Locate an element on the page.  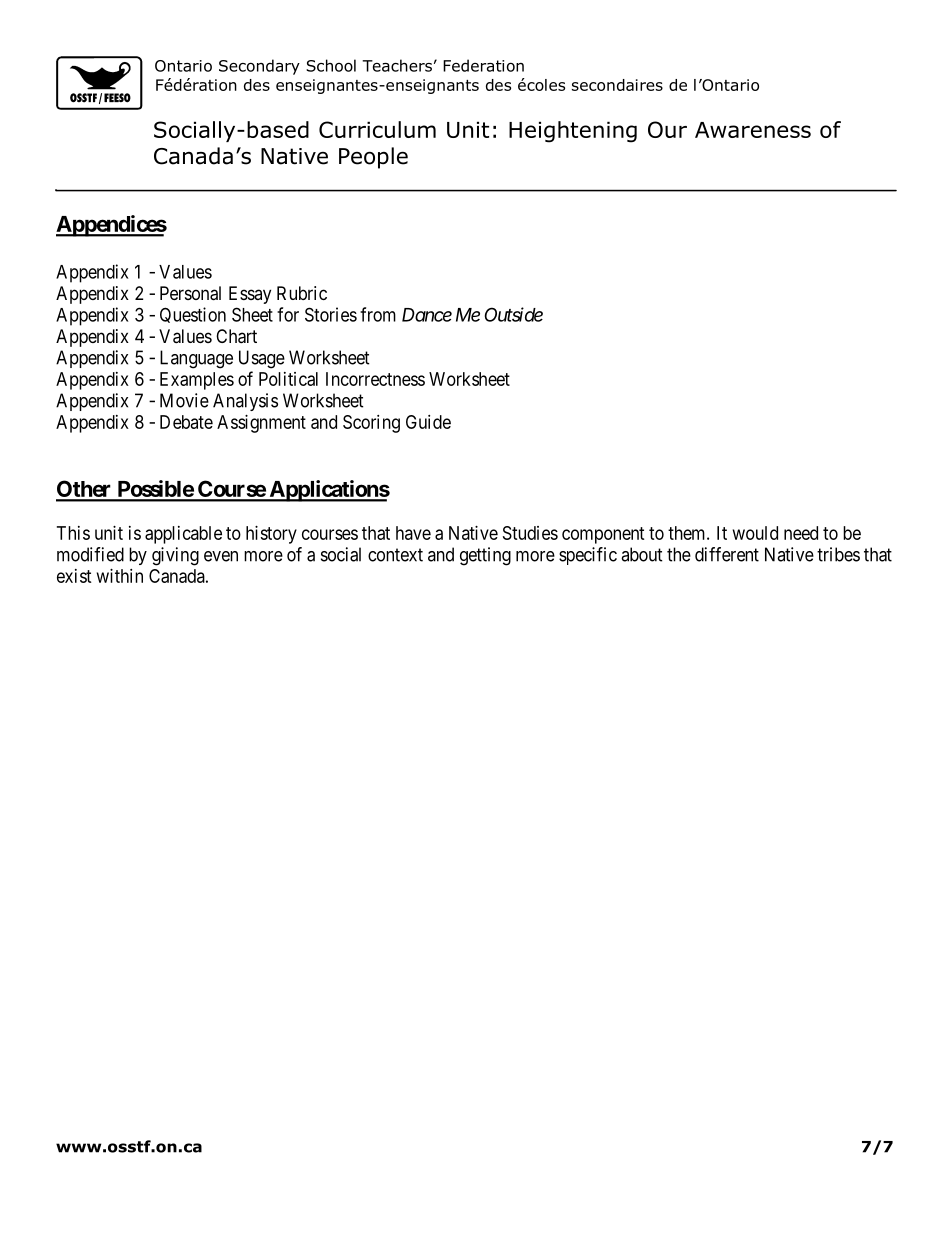
Curriculum is located at coordinates (377, 129).
